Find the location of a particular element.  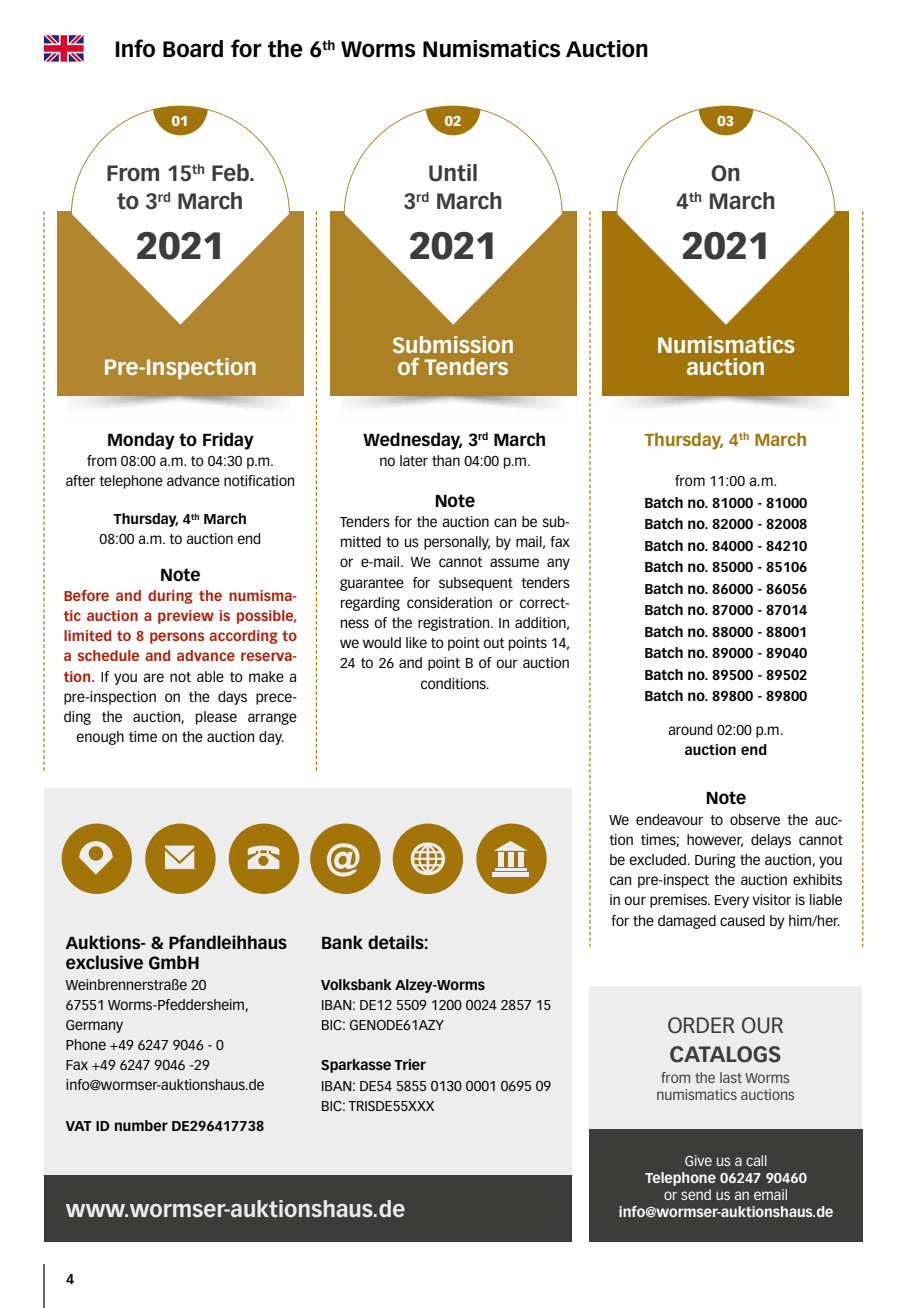

like is located at coordinates (416, 642).
